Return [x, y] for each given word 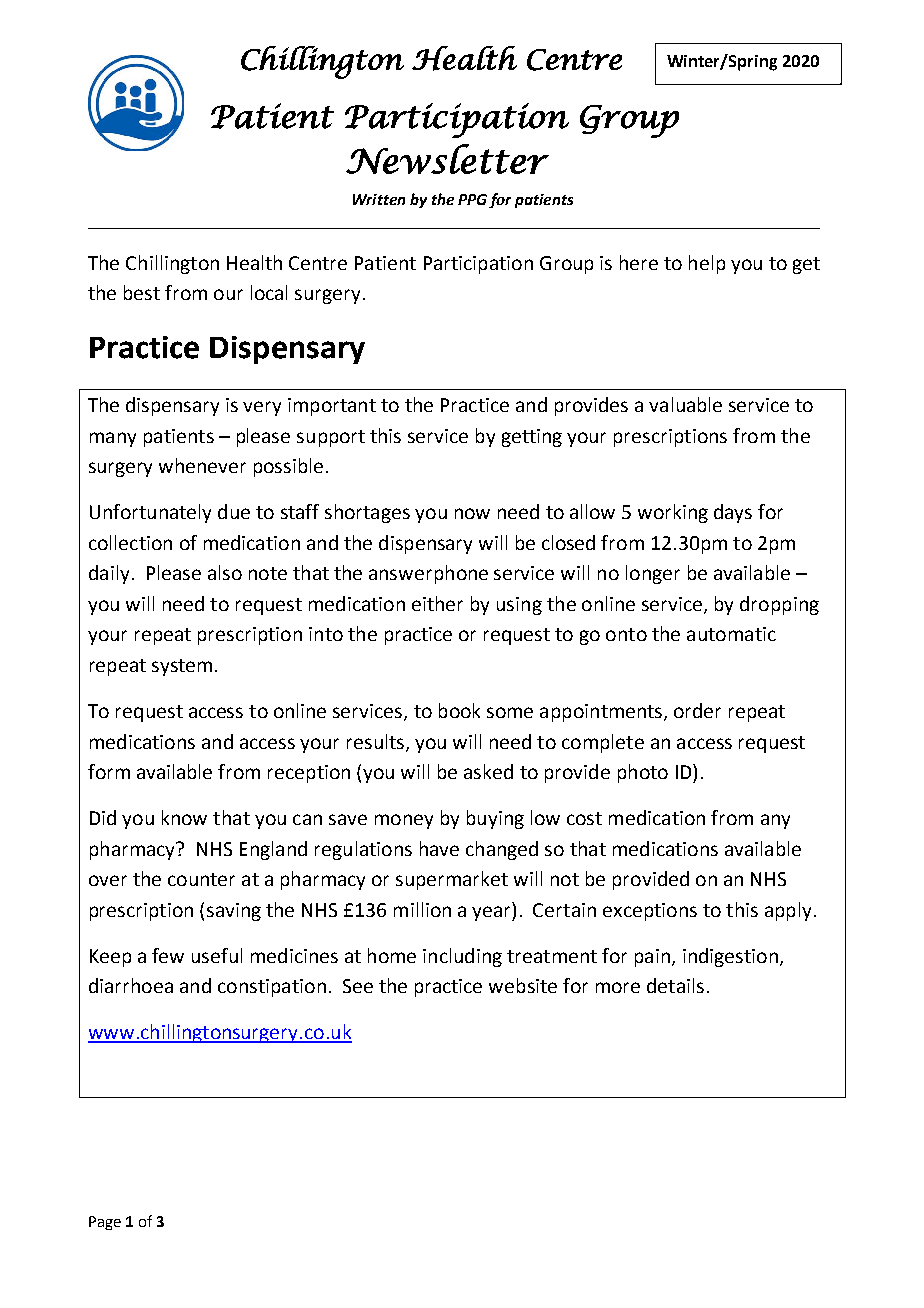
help [707, 264]
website [523, 985]
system [182, 667]
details [675, 985]
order [697, 710]
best [142, 292]
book [459, 710]
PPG [472, 199]
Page [105, 1223]
